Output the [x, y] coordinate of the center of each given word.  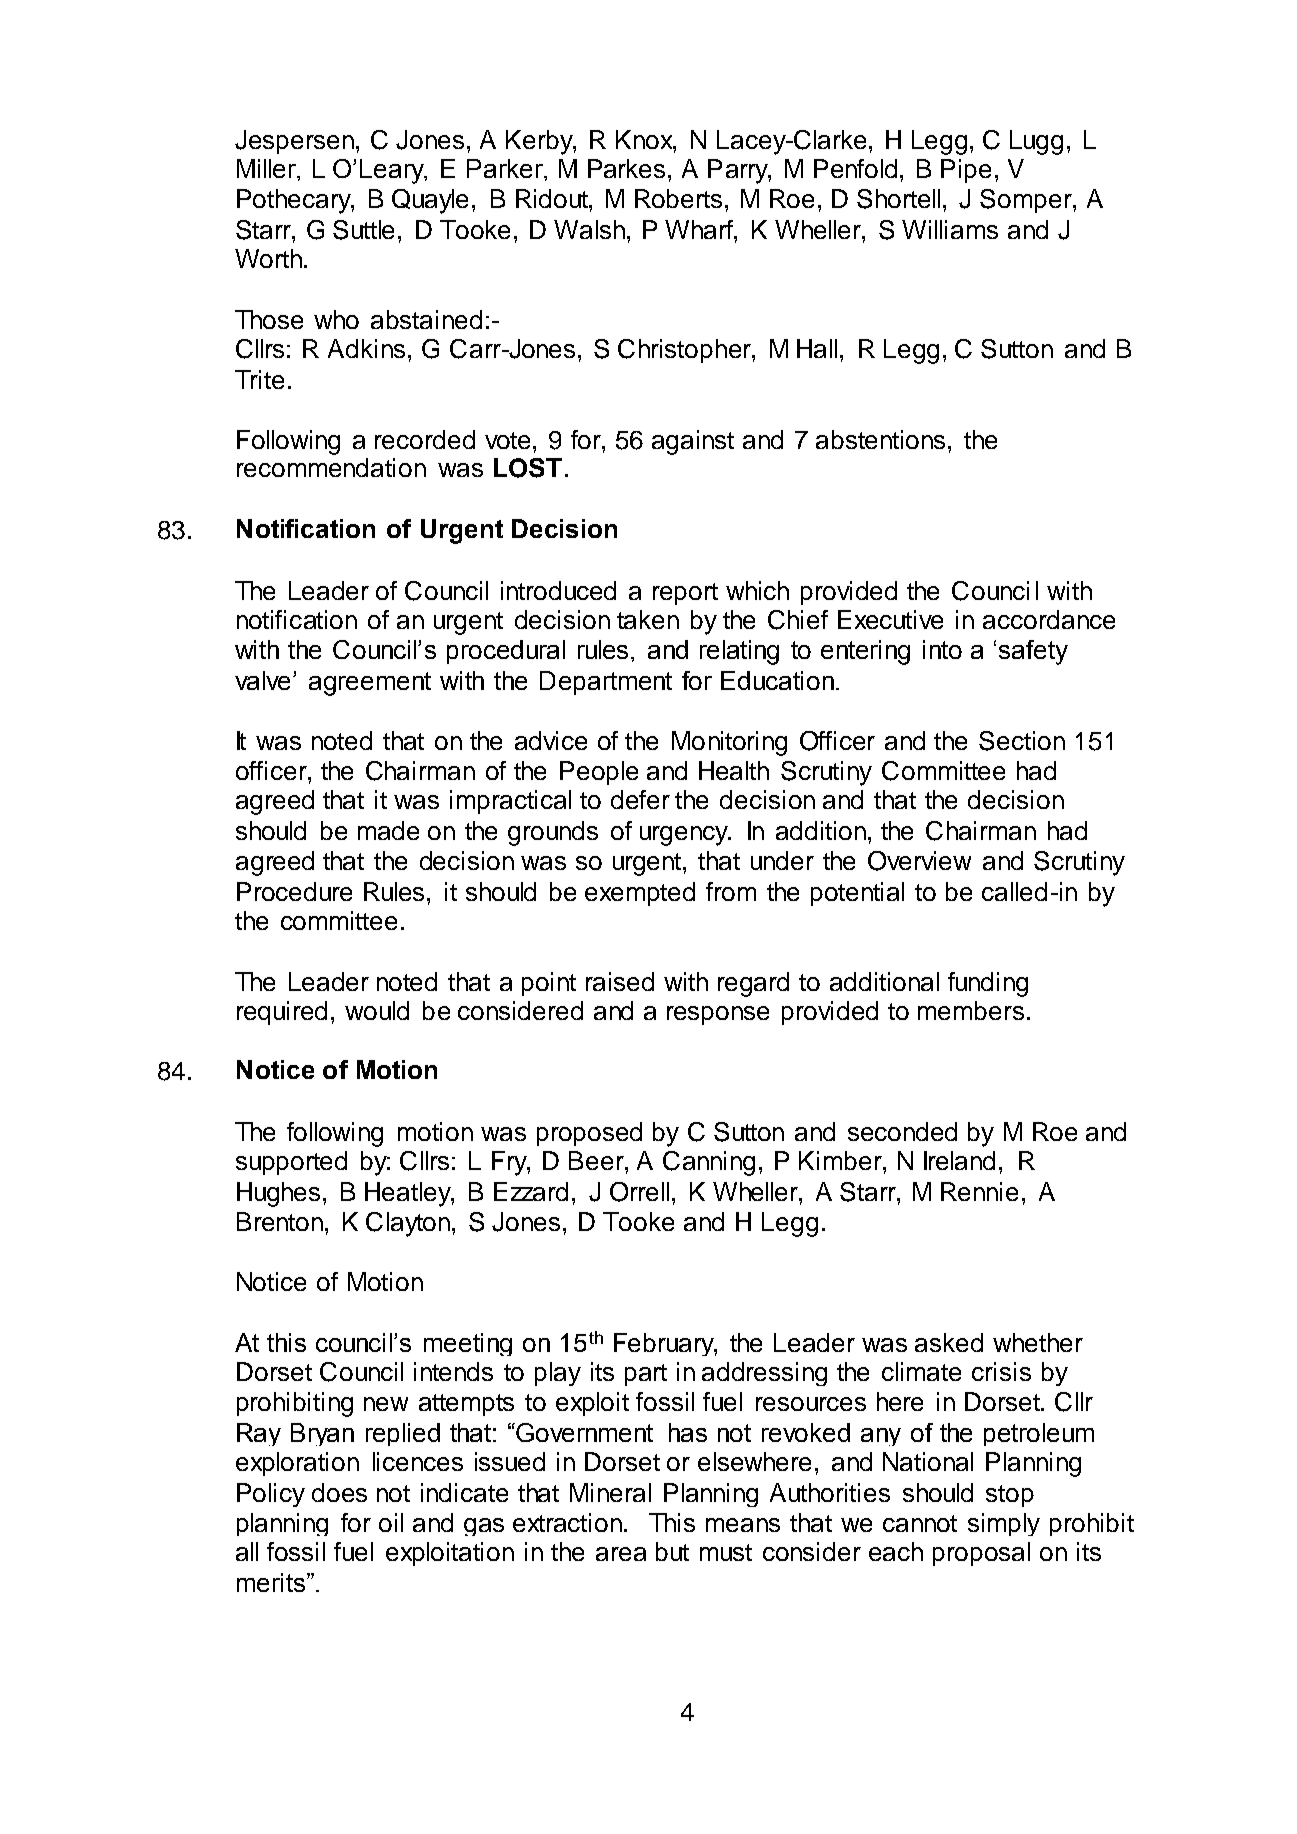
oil [391, 1522]
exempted [640, 894]
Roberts [678, 198]
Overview [919, 861]
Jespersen [296, 142]
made [388, 830]
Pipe [966, 171]
